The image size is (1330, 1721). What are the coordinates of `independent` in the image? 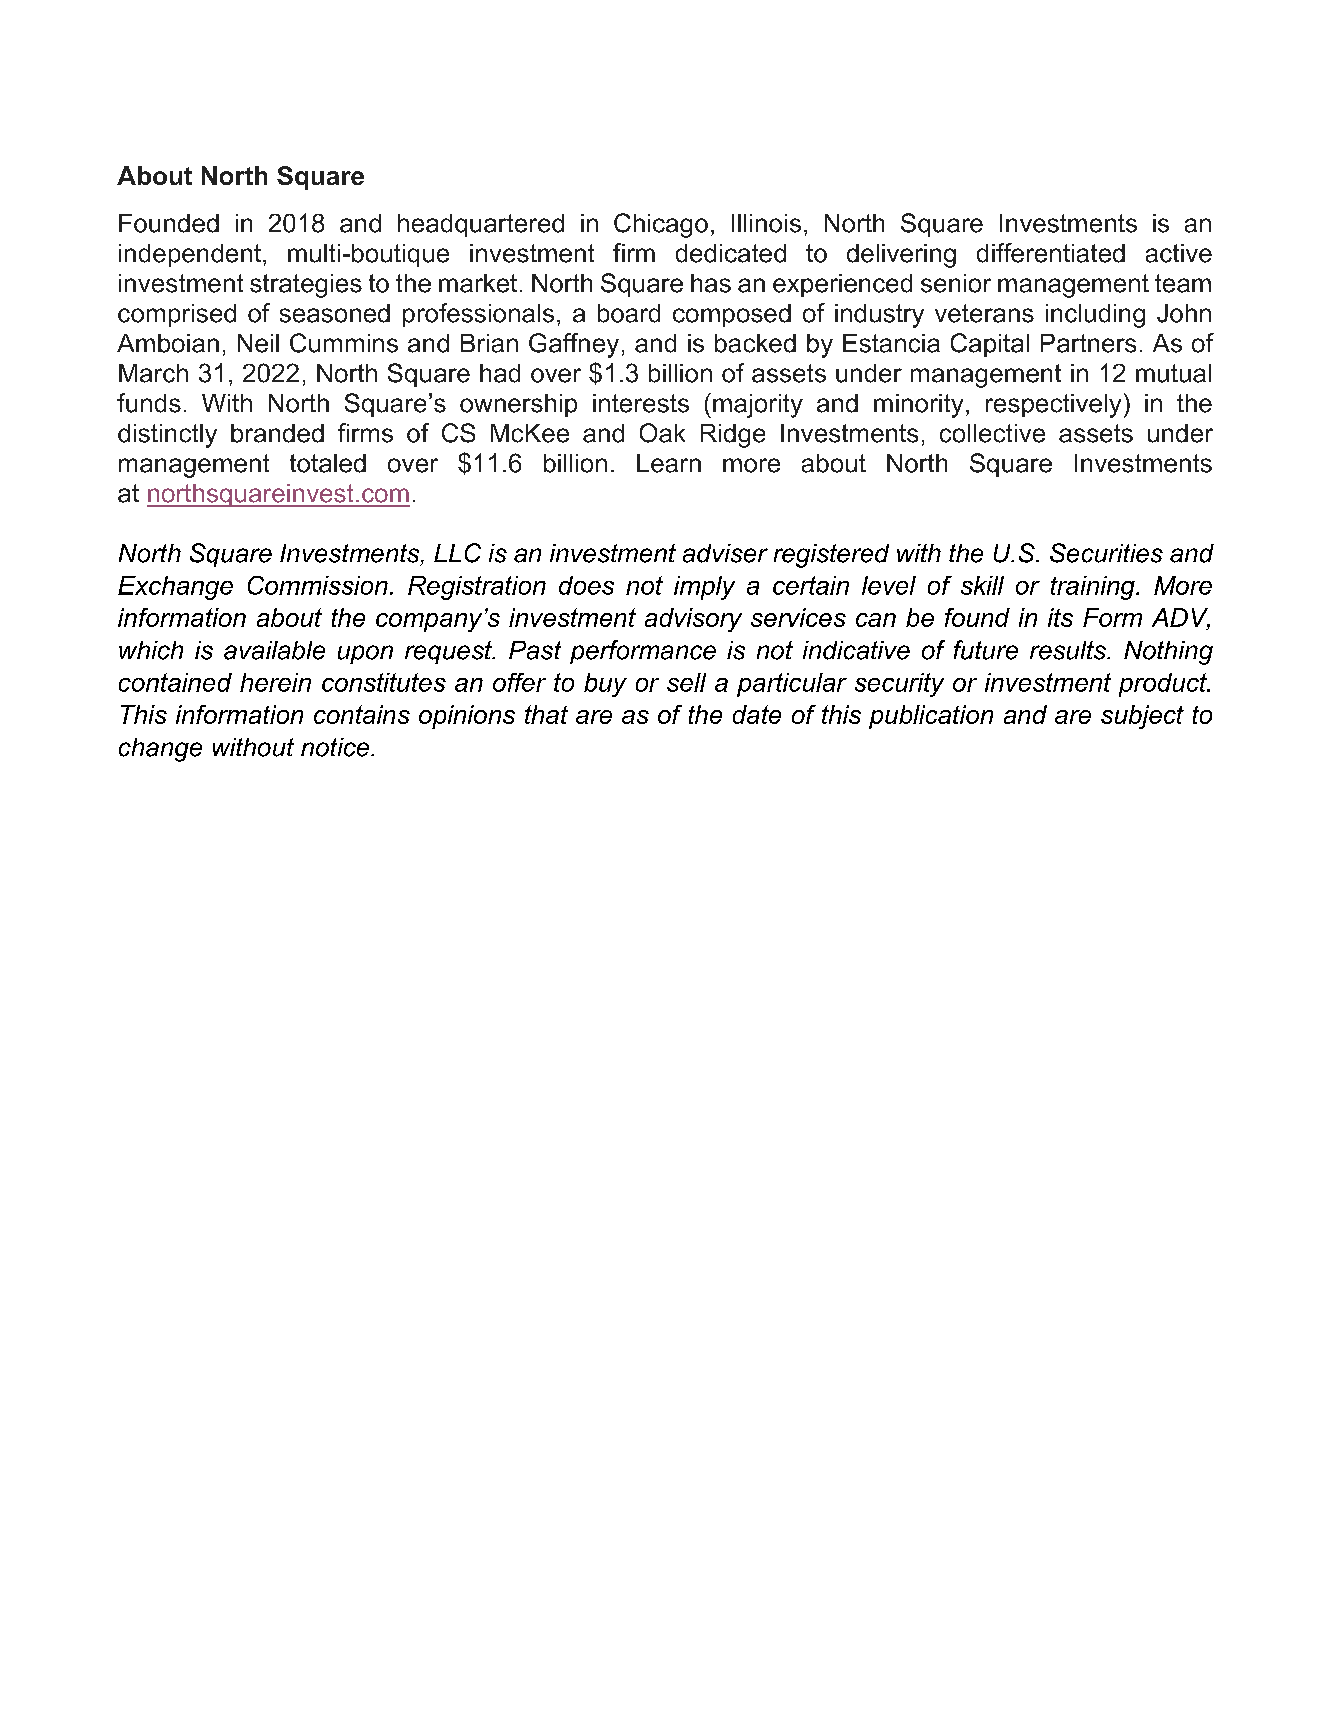 It's located at (191, 255).
